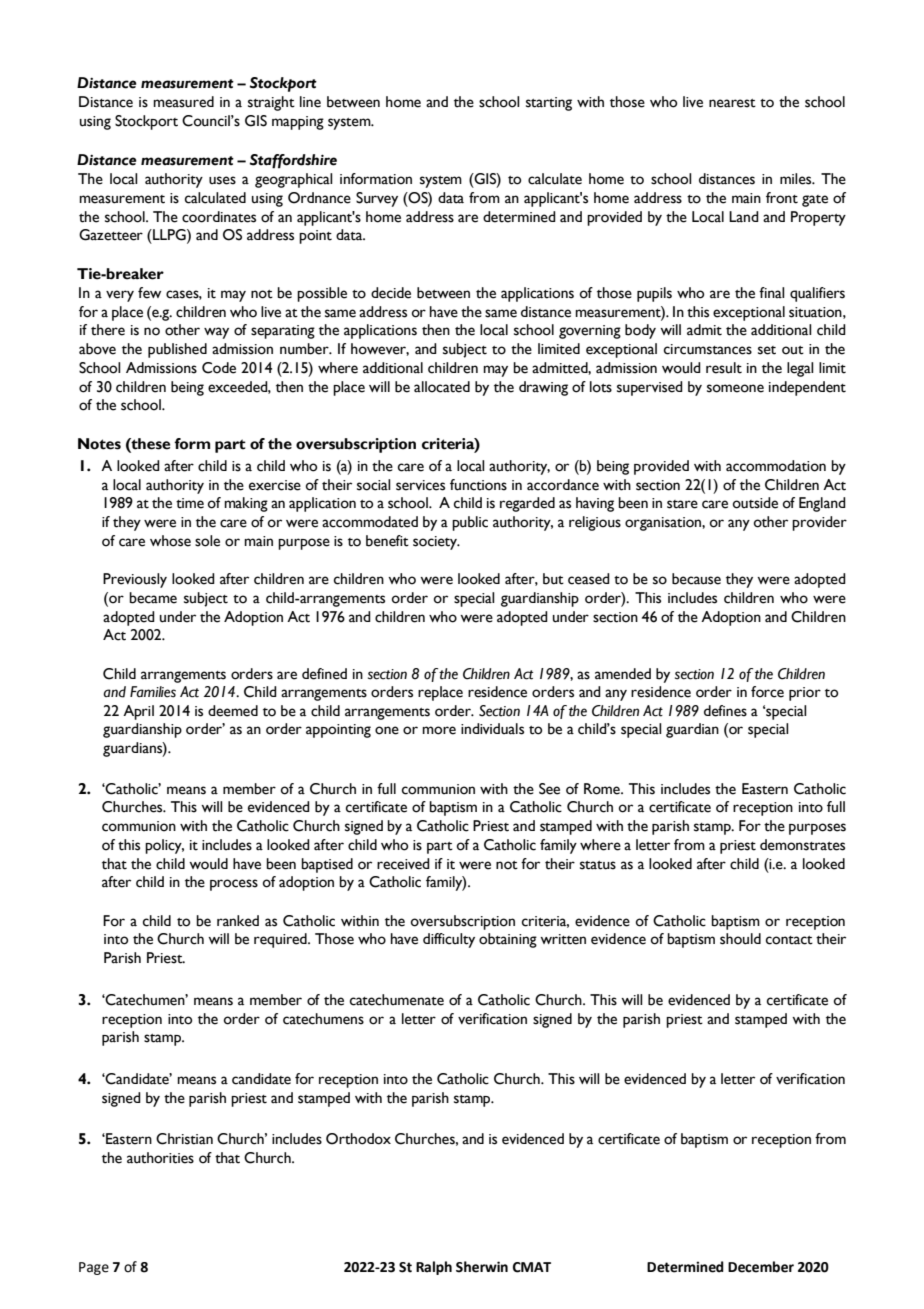 This screenshot has width=924, height=1309. Describe the element at coordinates (403, 864) in the screenshot. I see `received` at that location.
